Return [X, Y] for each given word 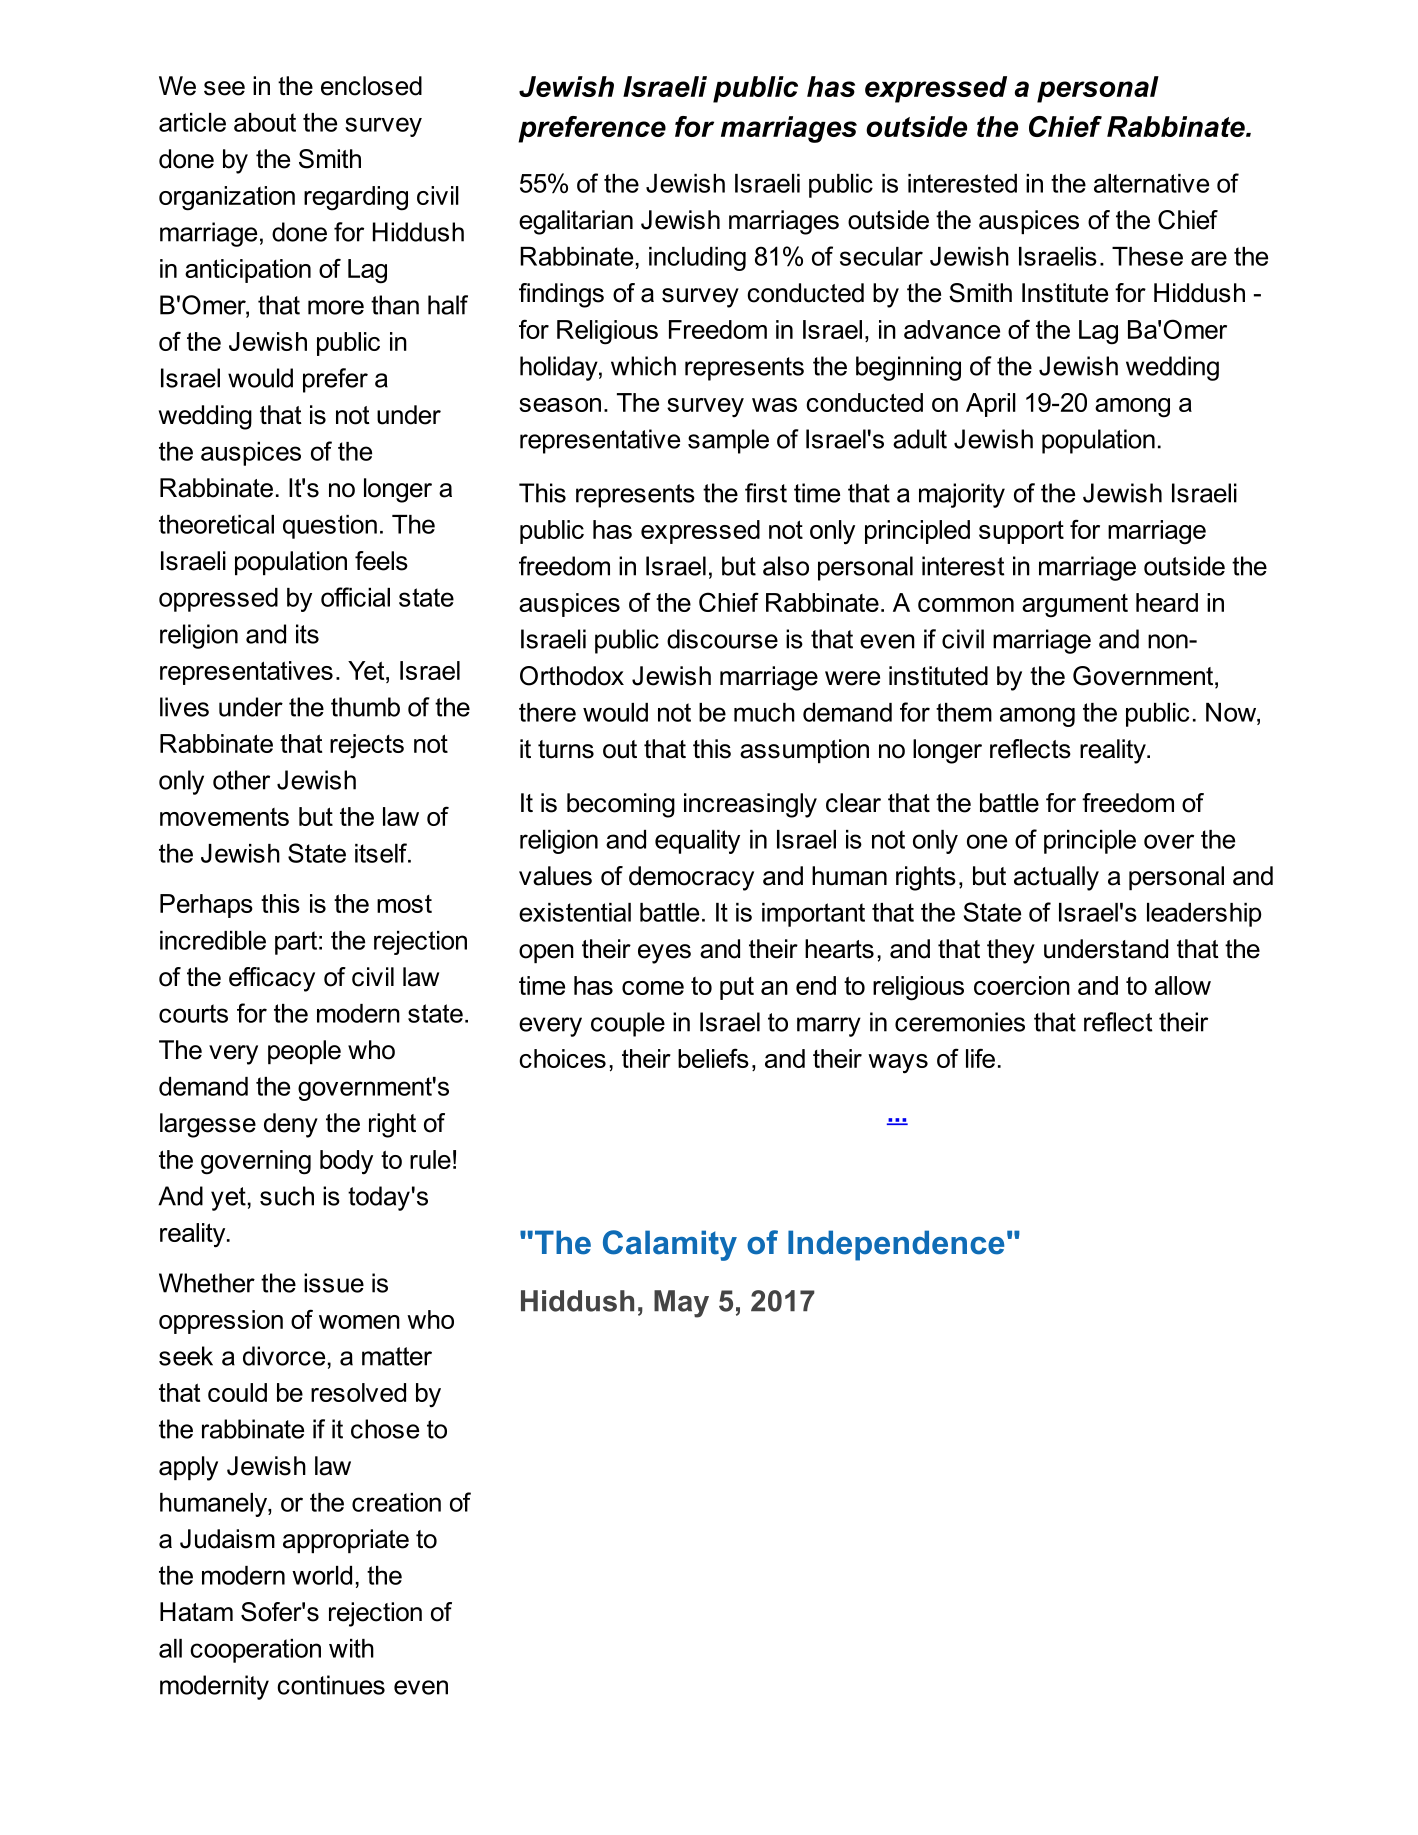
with [351, 1648]
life [980, 1058]
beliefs [713, 1058]
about [265, 122]
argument [1075, 606]
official [355, 597]
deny [291, 1125]
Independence [896, 1245]
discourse [722, 639]
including [697, 259]
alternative [1151, 183]
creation [396, 1502]
